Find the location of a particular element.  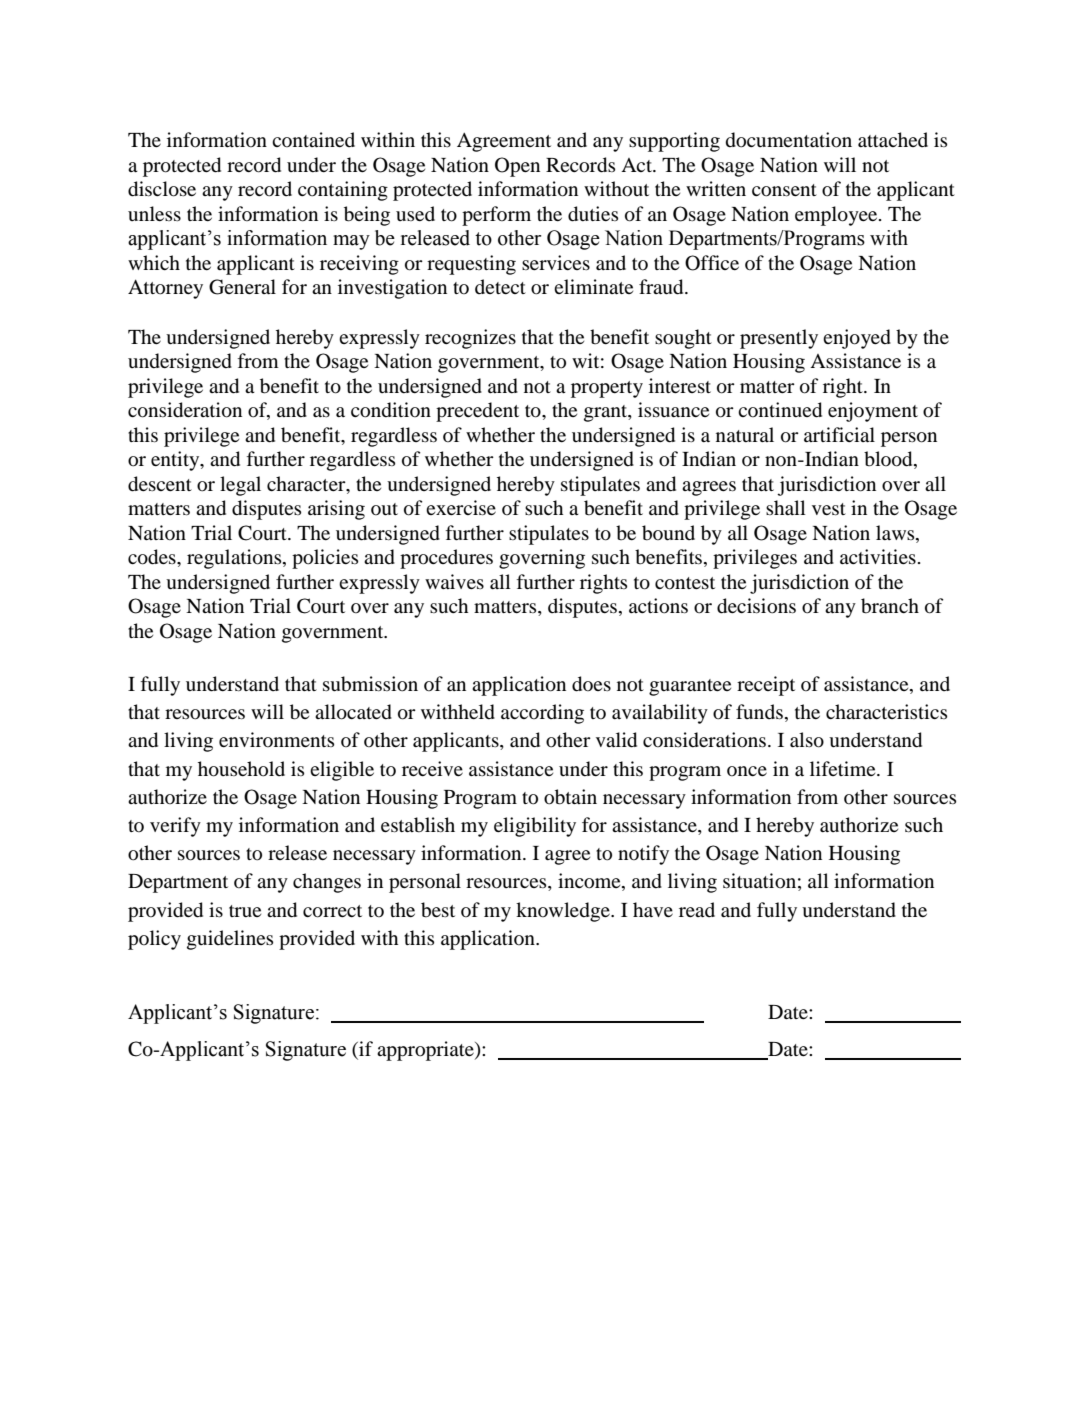

General is located at coordinates (242, 287).
